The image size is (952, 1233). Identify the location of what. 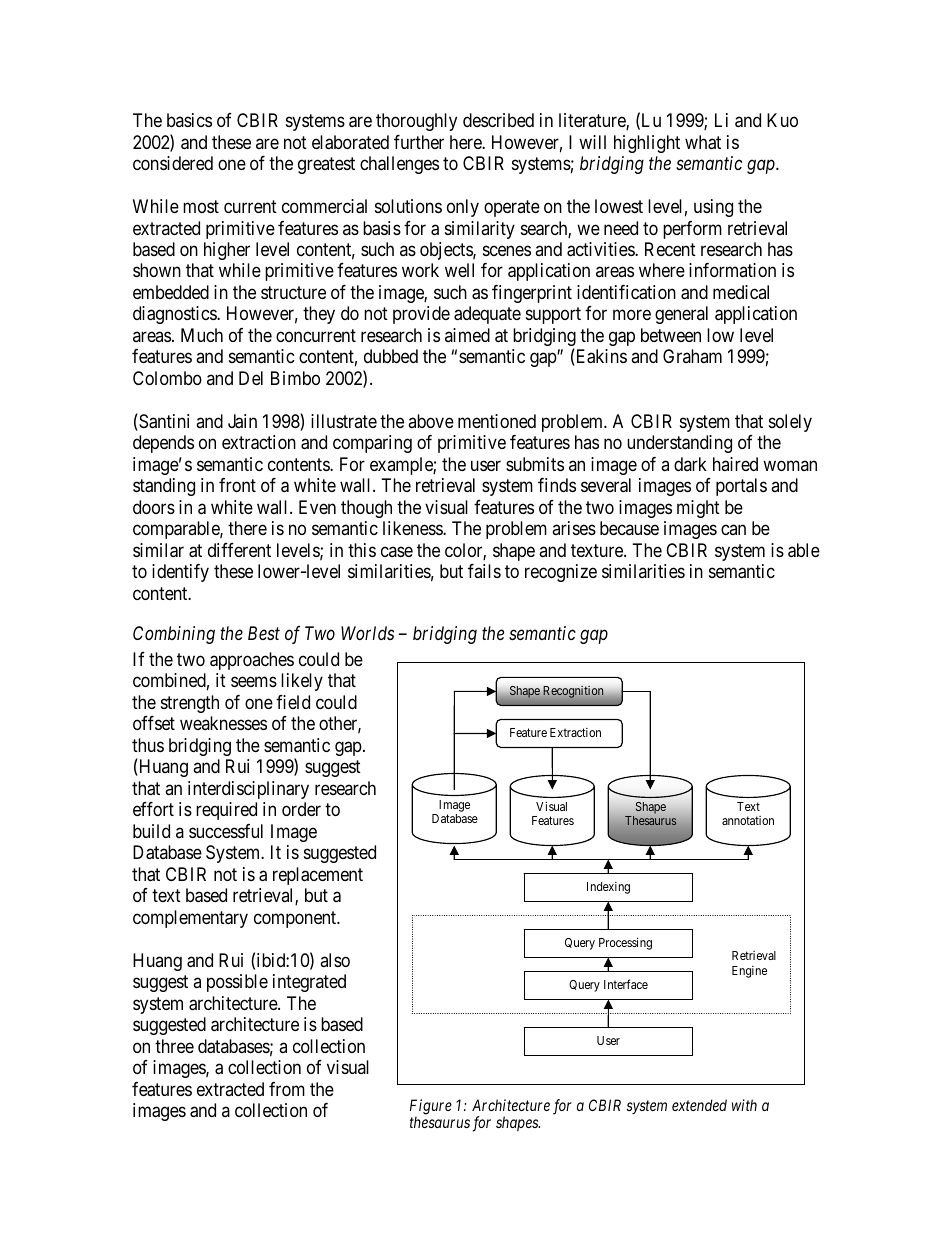
(703, 142).
